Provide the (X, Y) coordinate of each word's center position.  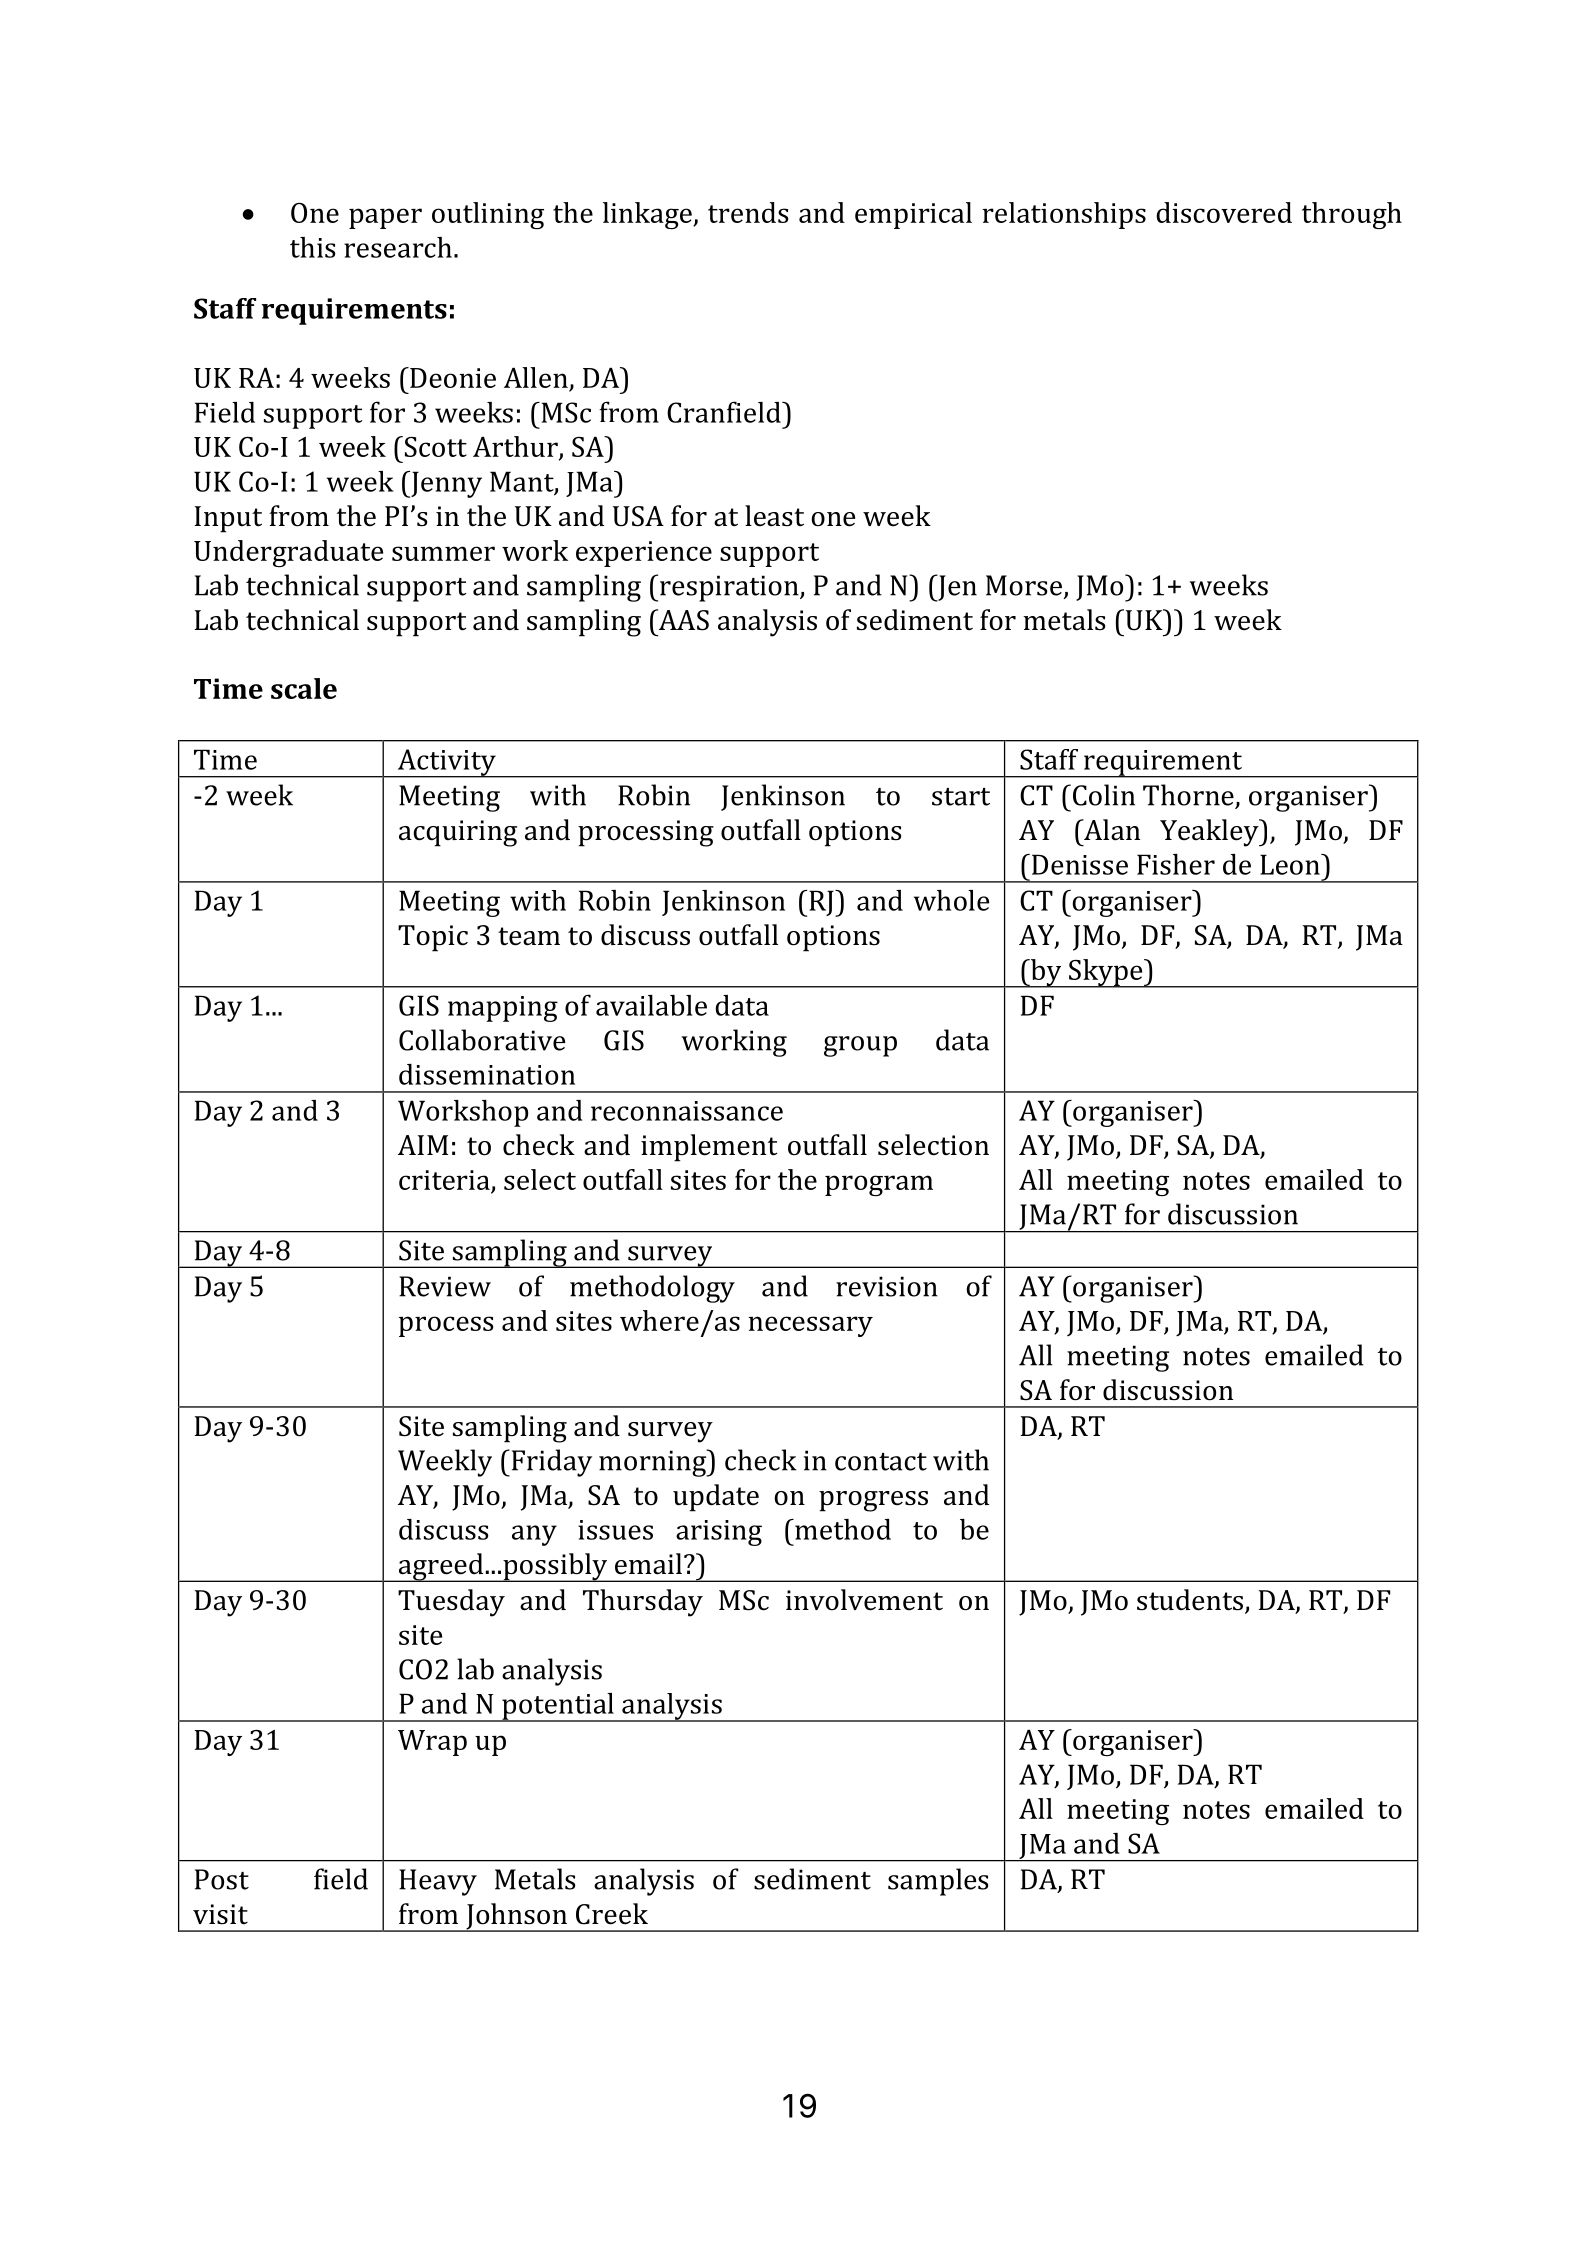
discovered (1224, 212)
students (1190, 1600)
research (398, 247)
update (716, 1498)
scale (304, 688)
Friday (550, 1463)
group (860, 1046)
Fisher (1176, 864)
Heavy (438, 1882)
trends (748, 212)
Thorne (1188, 795)
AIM (423, 1145)
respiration (729, 588)
